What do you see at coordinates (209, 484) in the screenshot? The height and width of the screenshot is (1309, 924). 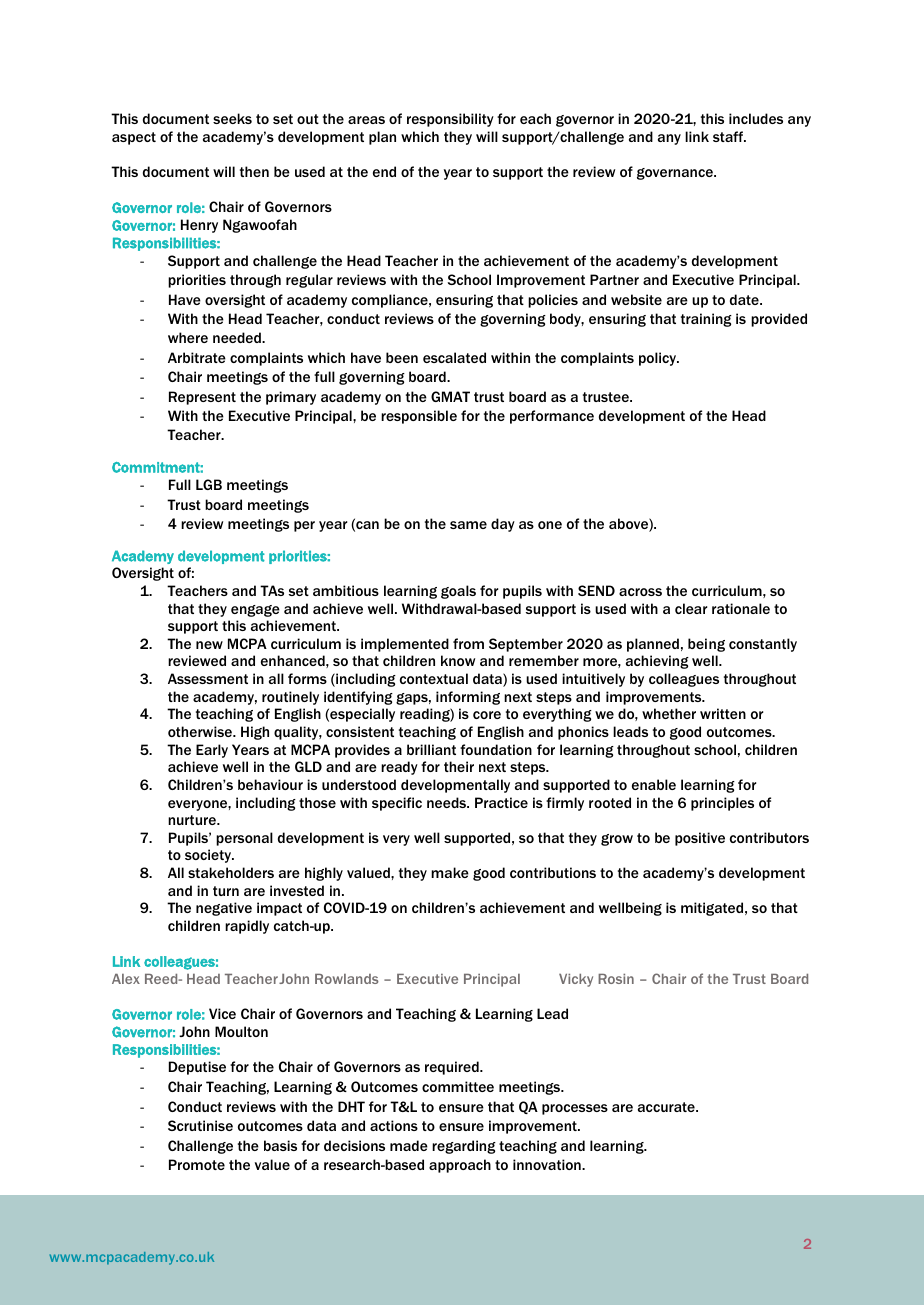 I see `LGB` at bounding box center [209, 484].
